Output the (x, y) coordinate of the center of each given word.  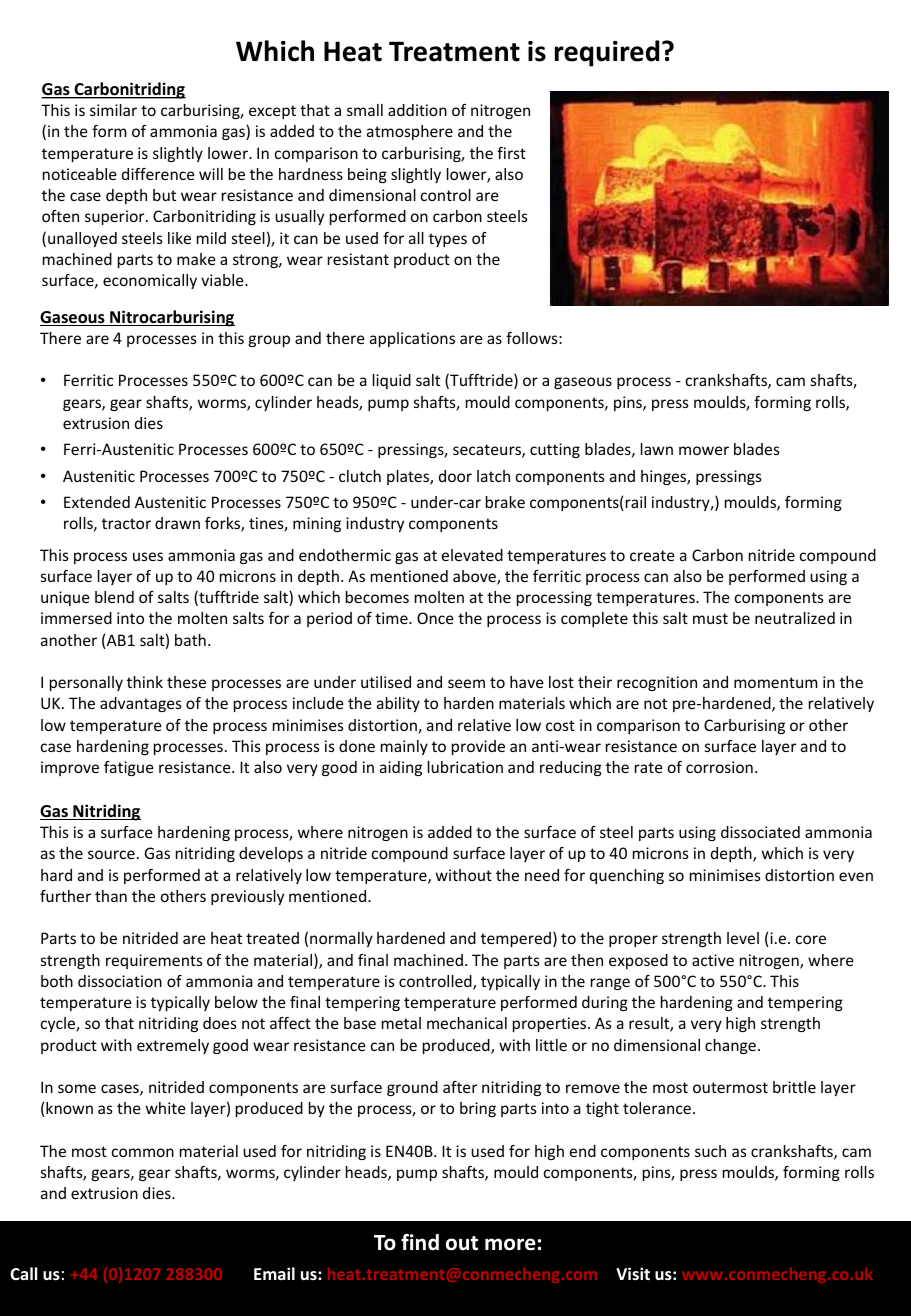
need (542, 875)
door (455, 476)
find (420, 1242)
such (710, 1151)
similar (113, 110)
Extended (97, 502)
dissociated (760, 832)
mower (704, 450)
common (143, 1152)
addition (417, 110)
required (607, 53)
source (111, 854)
